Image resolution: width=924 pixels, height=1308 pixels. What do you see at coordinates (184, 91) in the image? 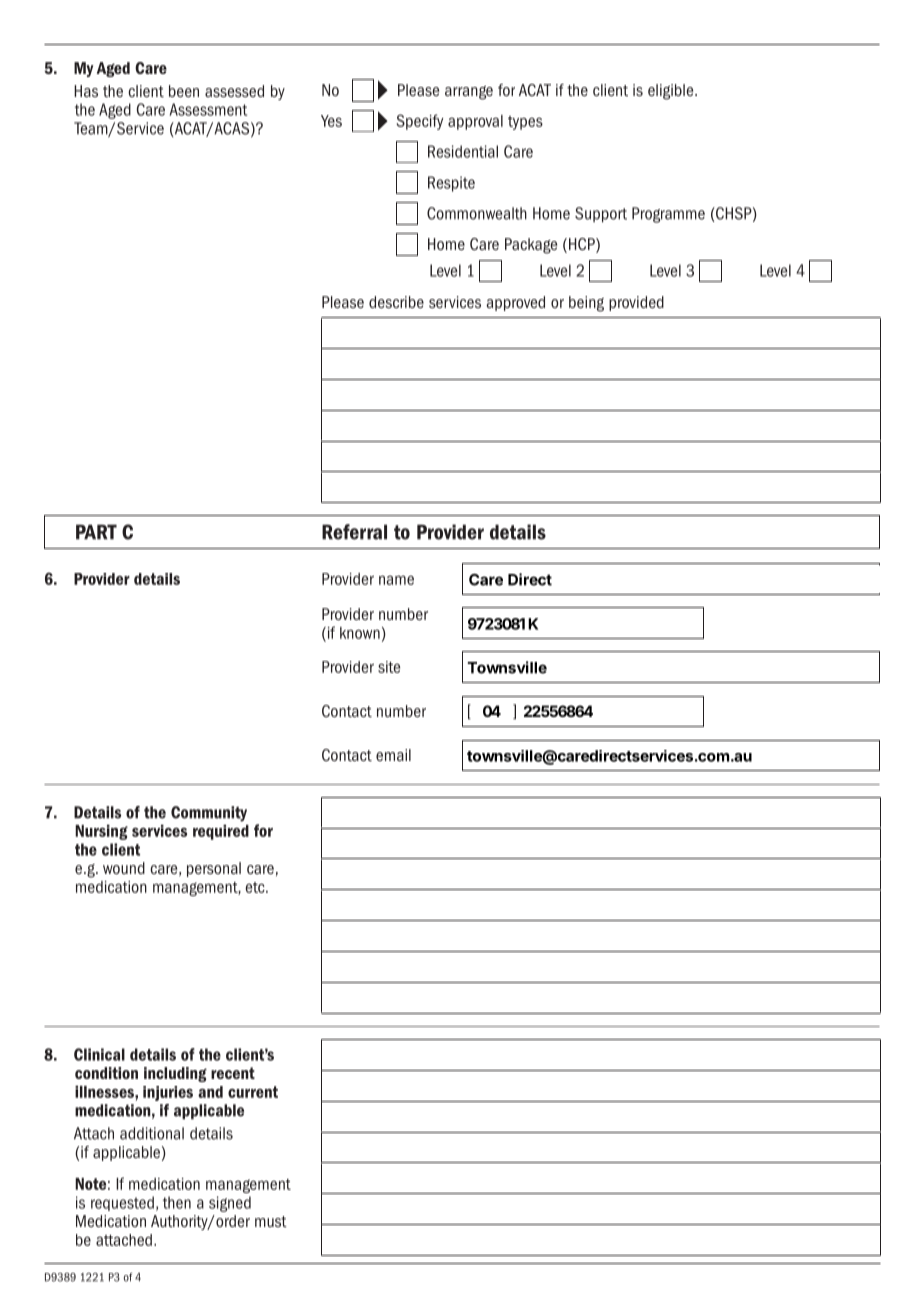
I see `been` at bounding box center [184, 91].
